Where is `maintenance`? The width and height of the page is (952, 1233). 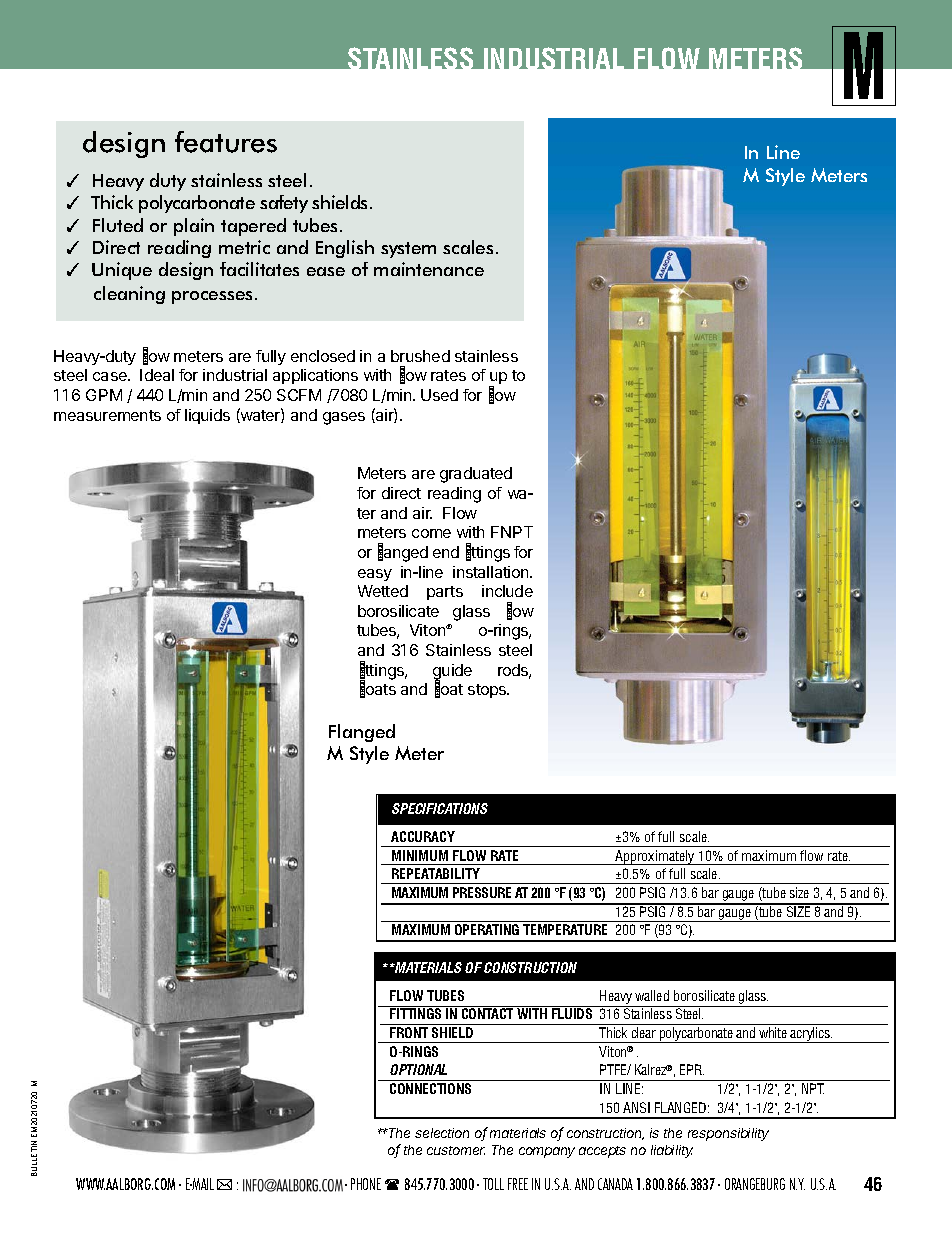 maintenance is located at coordinates (429, 269).
